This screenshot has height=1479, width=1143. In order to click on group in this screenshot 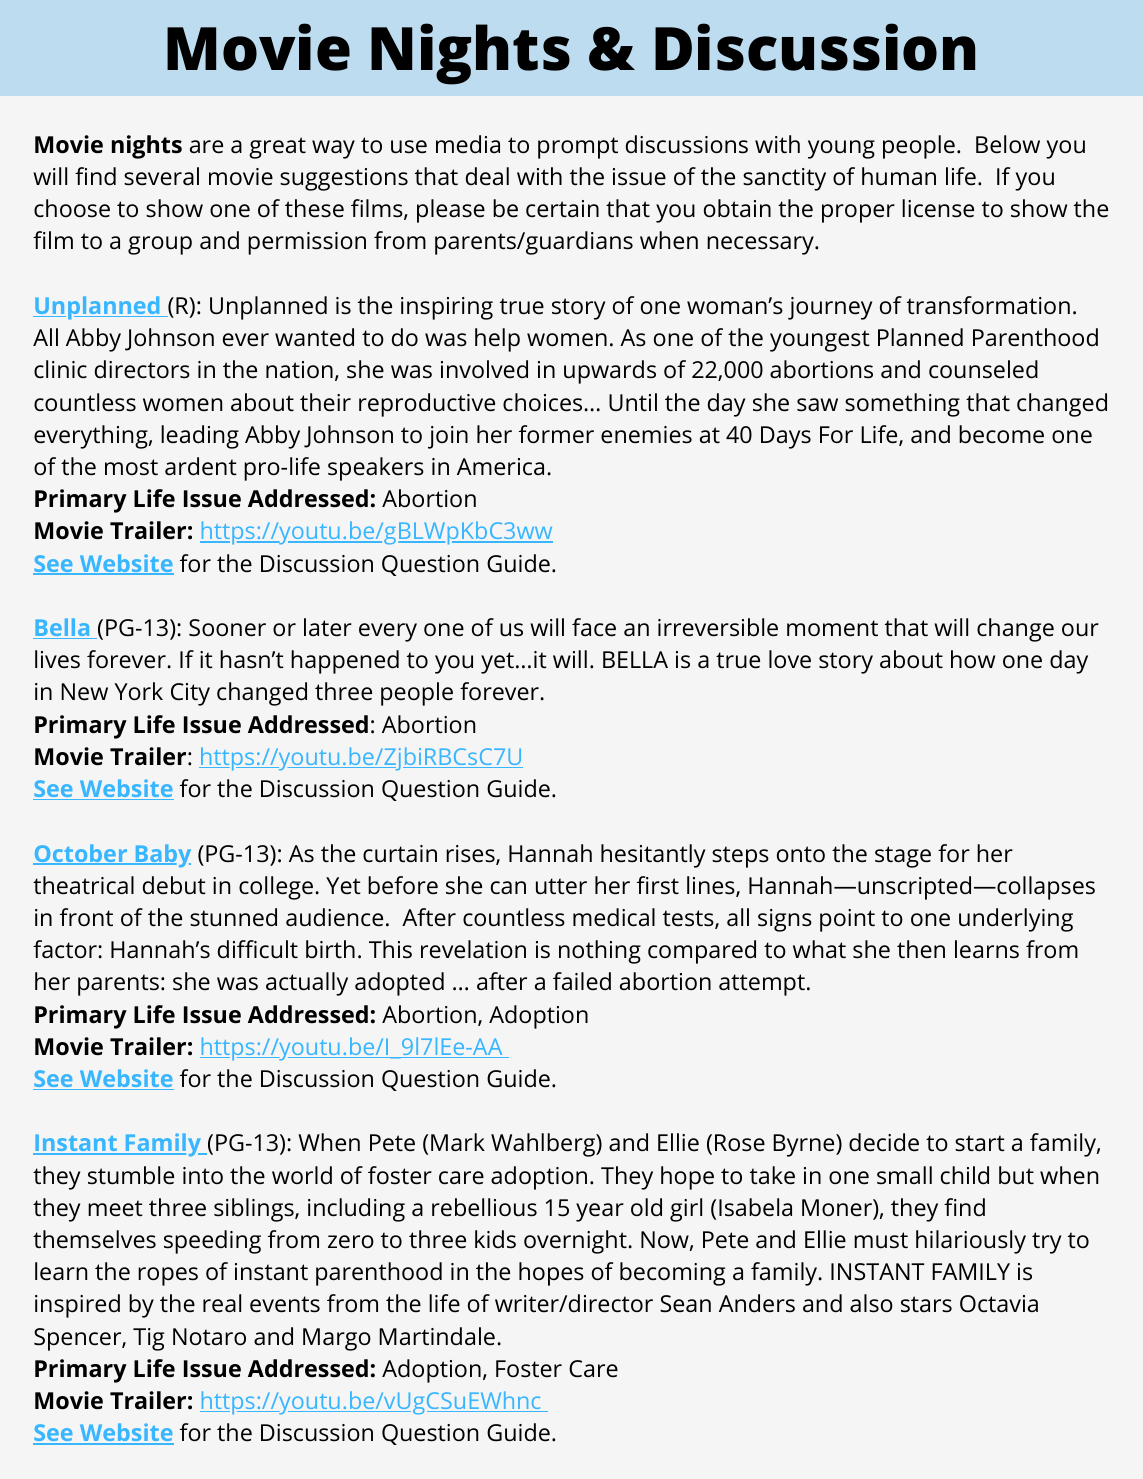, I will do `click(160, 245)`.
